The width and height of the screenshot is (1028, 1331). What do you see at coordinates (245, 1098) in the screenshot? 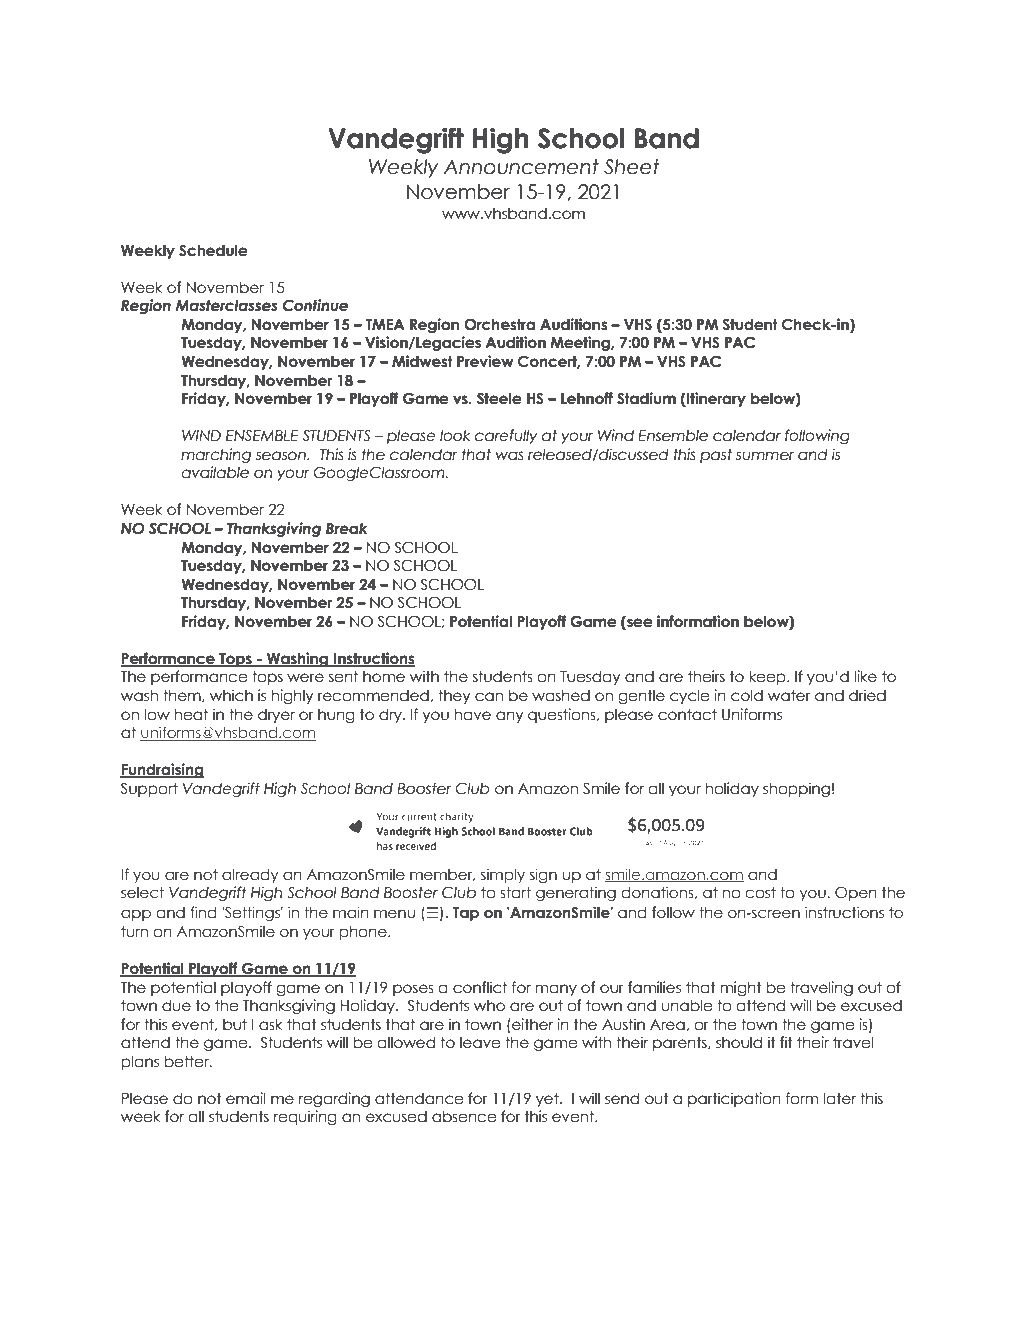
I see `email` at bounding box center [245, 1098].
